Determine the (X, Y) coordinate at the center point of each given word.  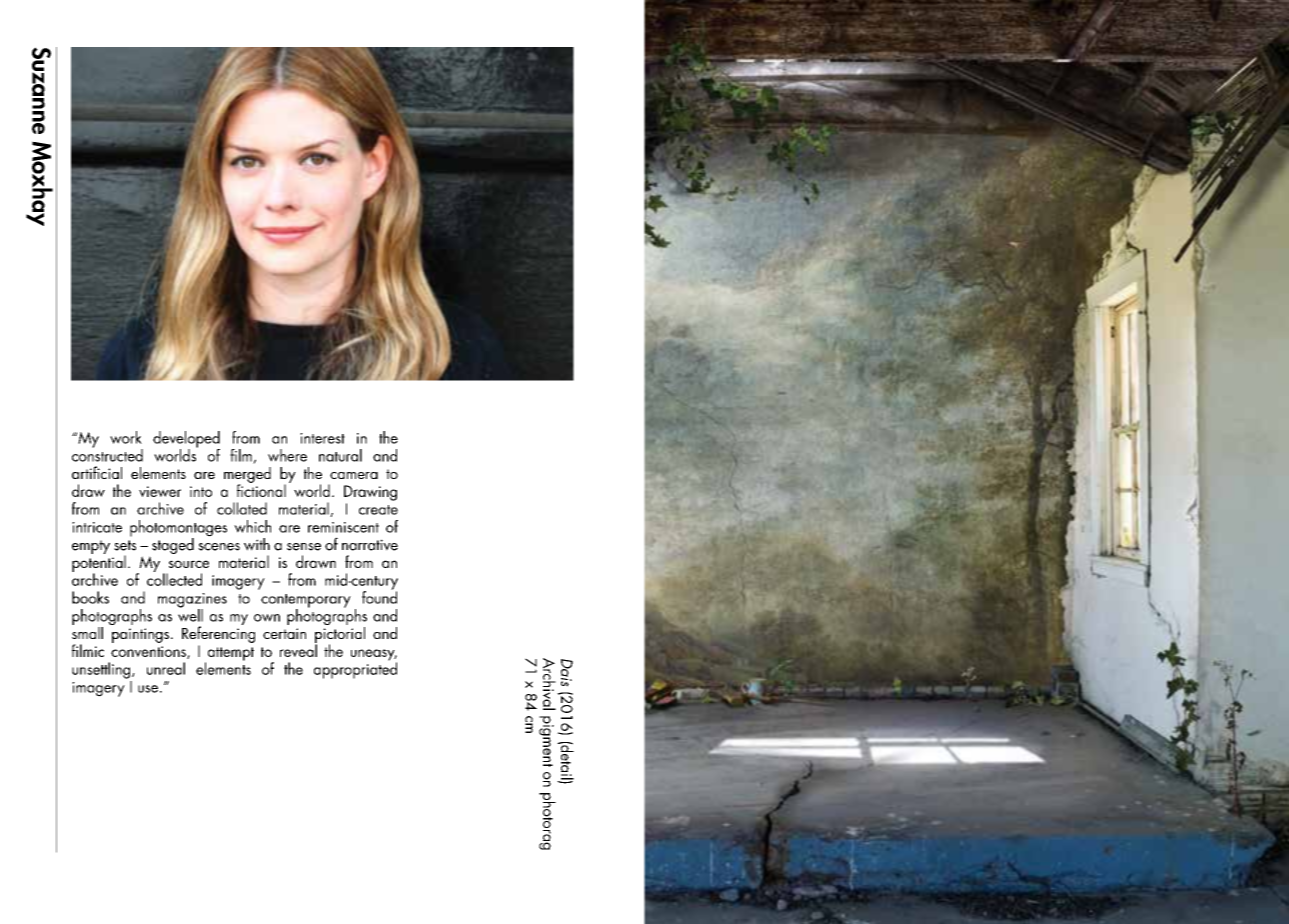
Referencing (218, 633)
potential (99, 563)
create (378, 510)
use (148, 689)
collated (242, 508)
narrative (370, 545)
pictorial (340, 634)
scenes (219, 547)
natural (340, 455)
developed (186, 440)
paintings (140, 635)
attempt (229, 655)
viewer (160, 491)
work (126, 437)
